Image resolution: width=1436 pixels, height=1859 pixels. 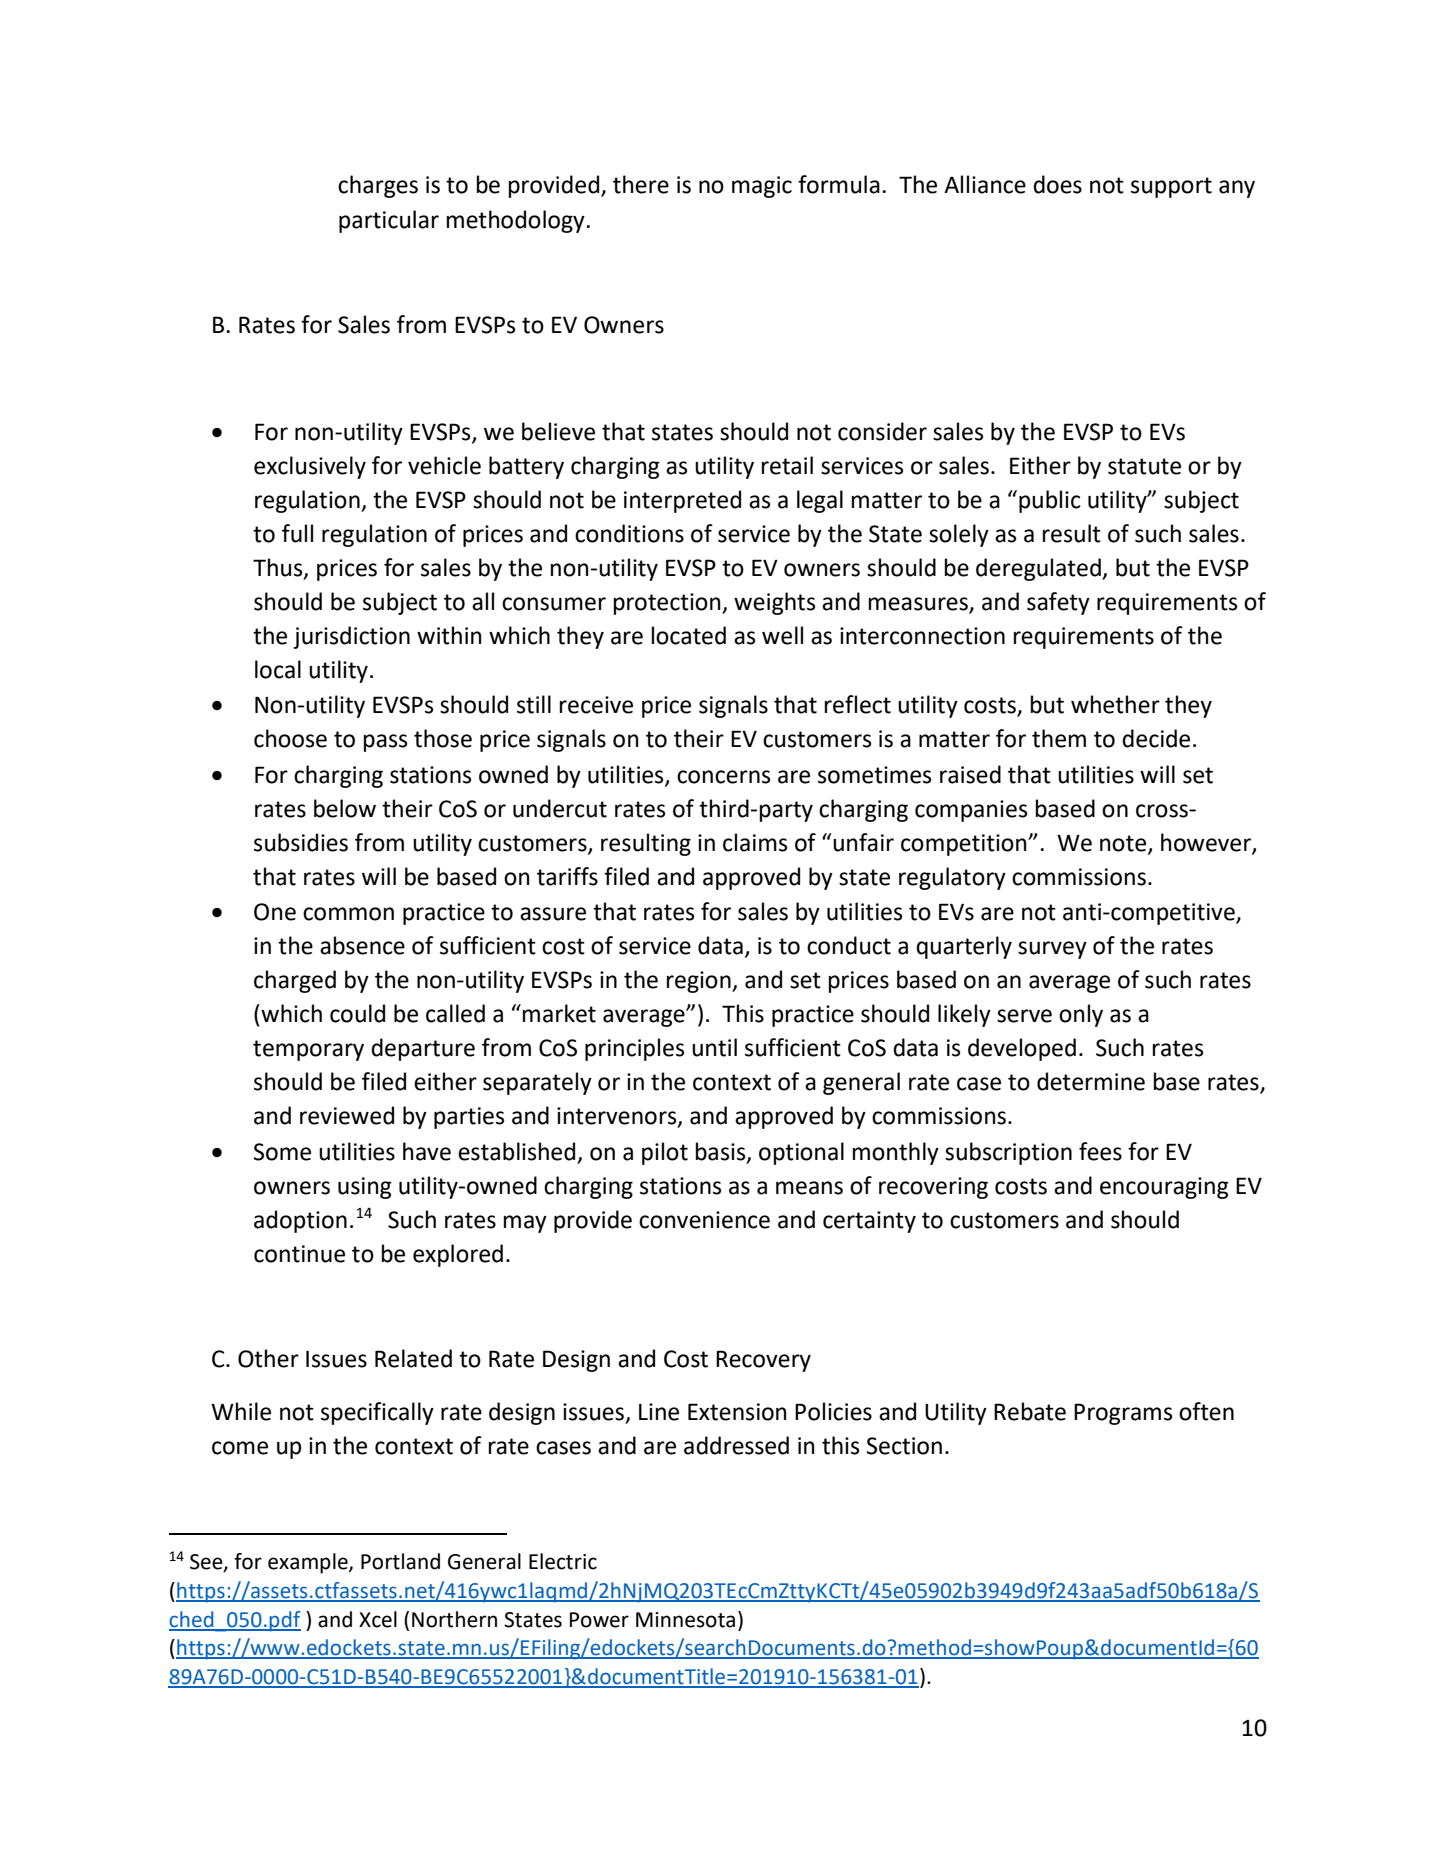 What do you see at coordinates (1171, 187) in the screenshot?
I see `support` at bounding box center [1171, 187].
